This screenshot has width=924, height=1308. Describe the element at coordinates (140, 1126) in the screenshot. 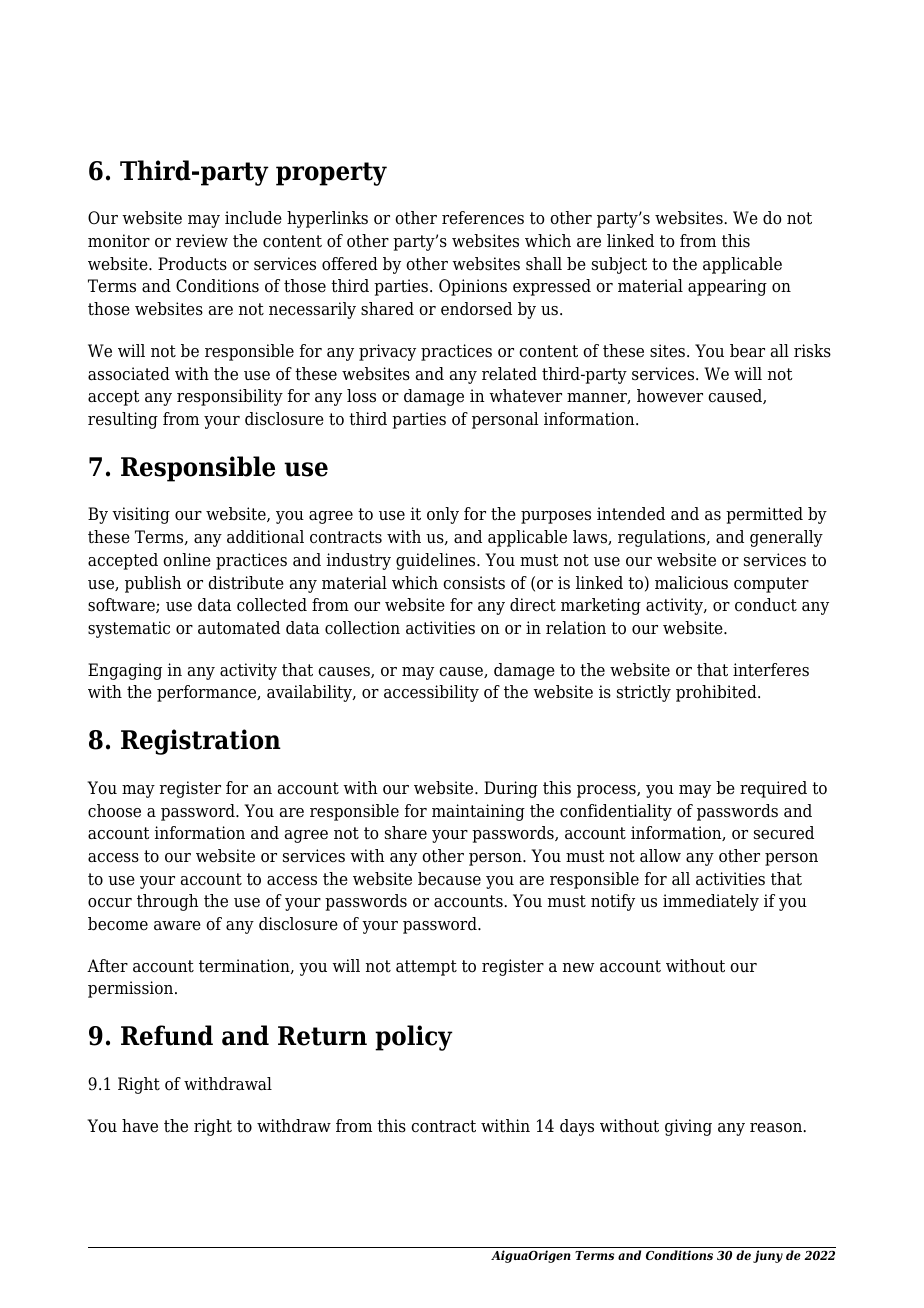

I see `have` at that location.
